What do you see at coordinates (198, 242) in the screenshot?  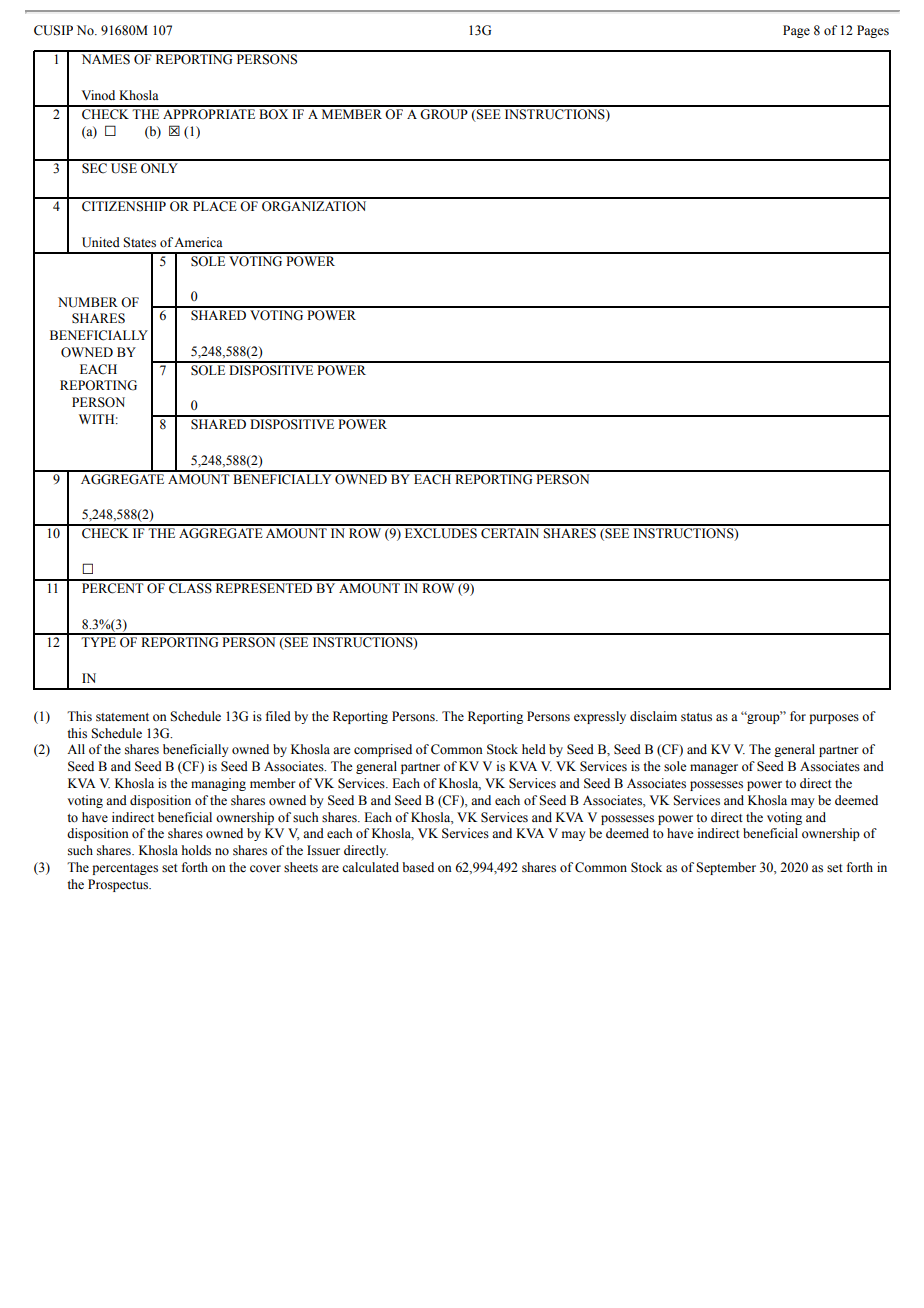 I see `America` at bounding box center [198, 242].
